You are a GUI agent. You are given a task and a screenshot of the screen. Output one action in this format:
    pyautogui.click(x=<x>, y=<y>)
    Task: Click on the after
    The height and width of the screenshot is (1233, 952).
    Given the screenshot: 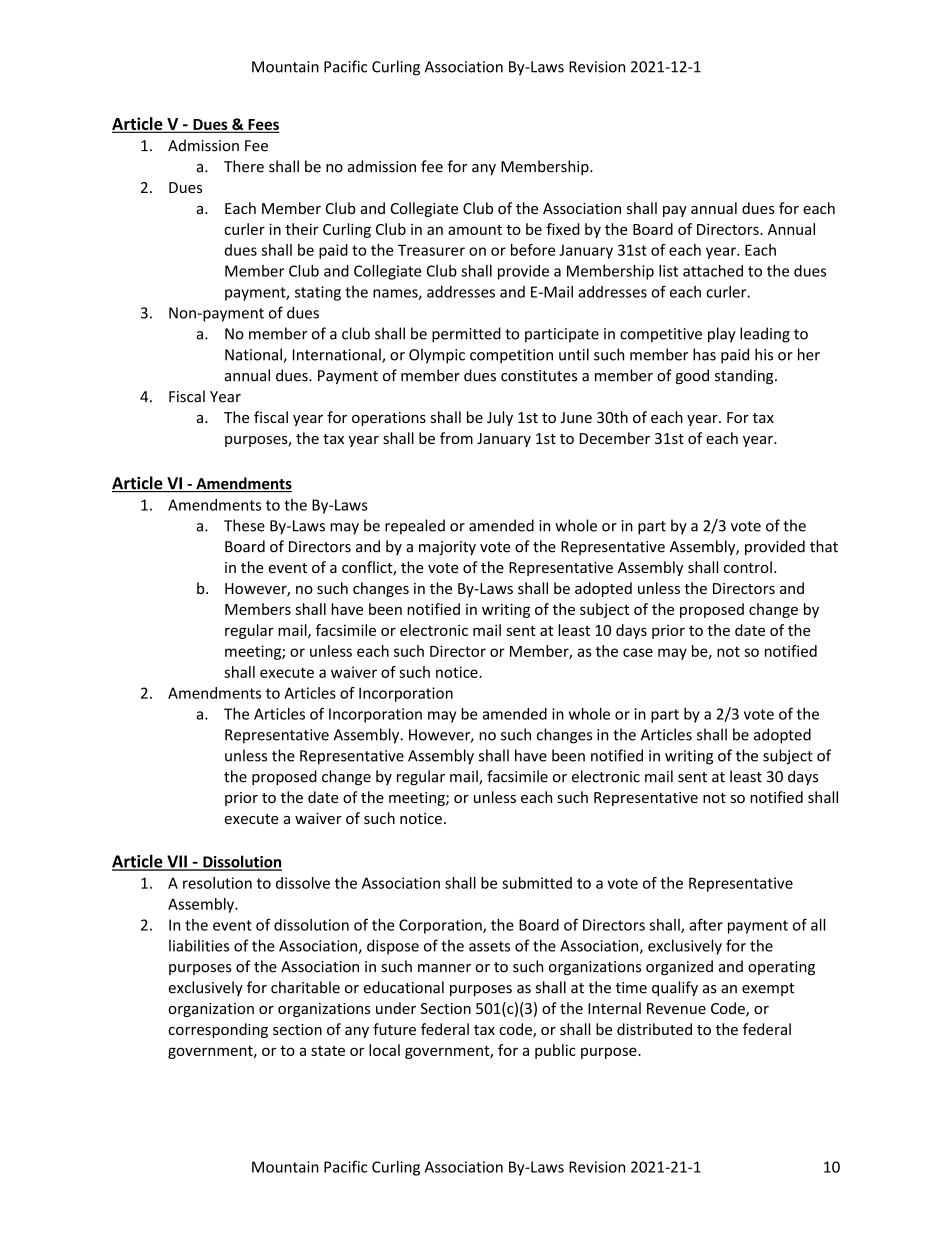 What is the action you would take?
    pyautogui.click(x=706, y=924)
